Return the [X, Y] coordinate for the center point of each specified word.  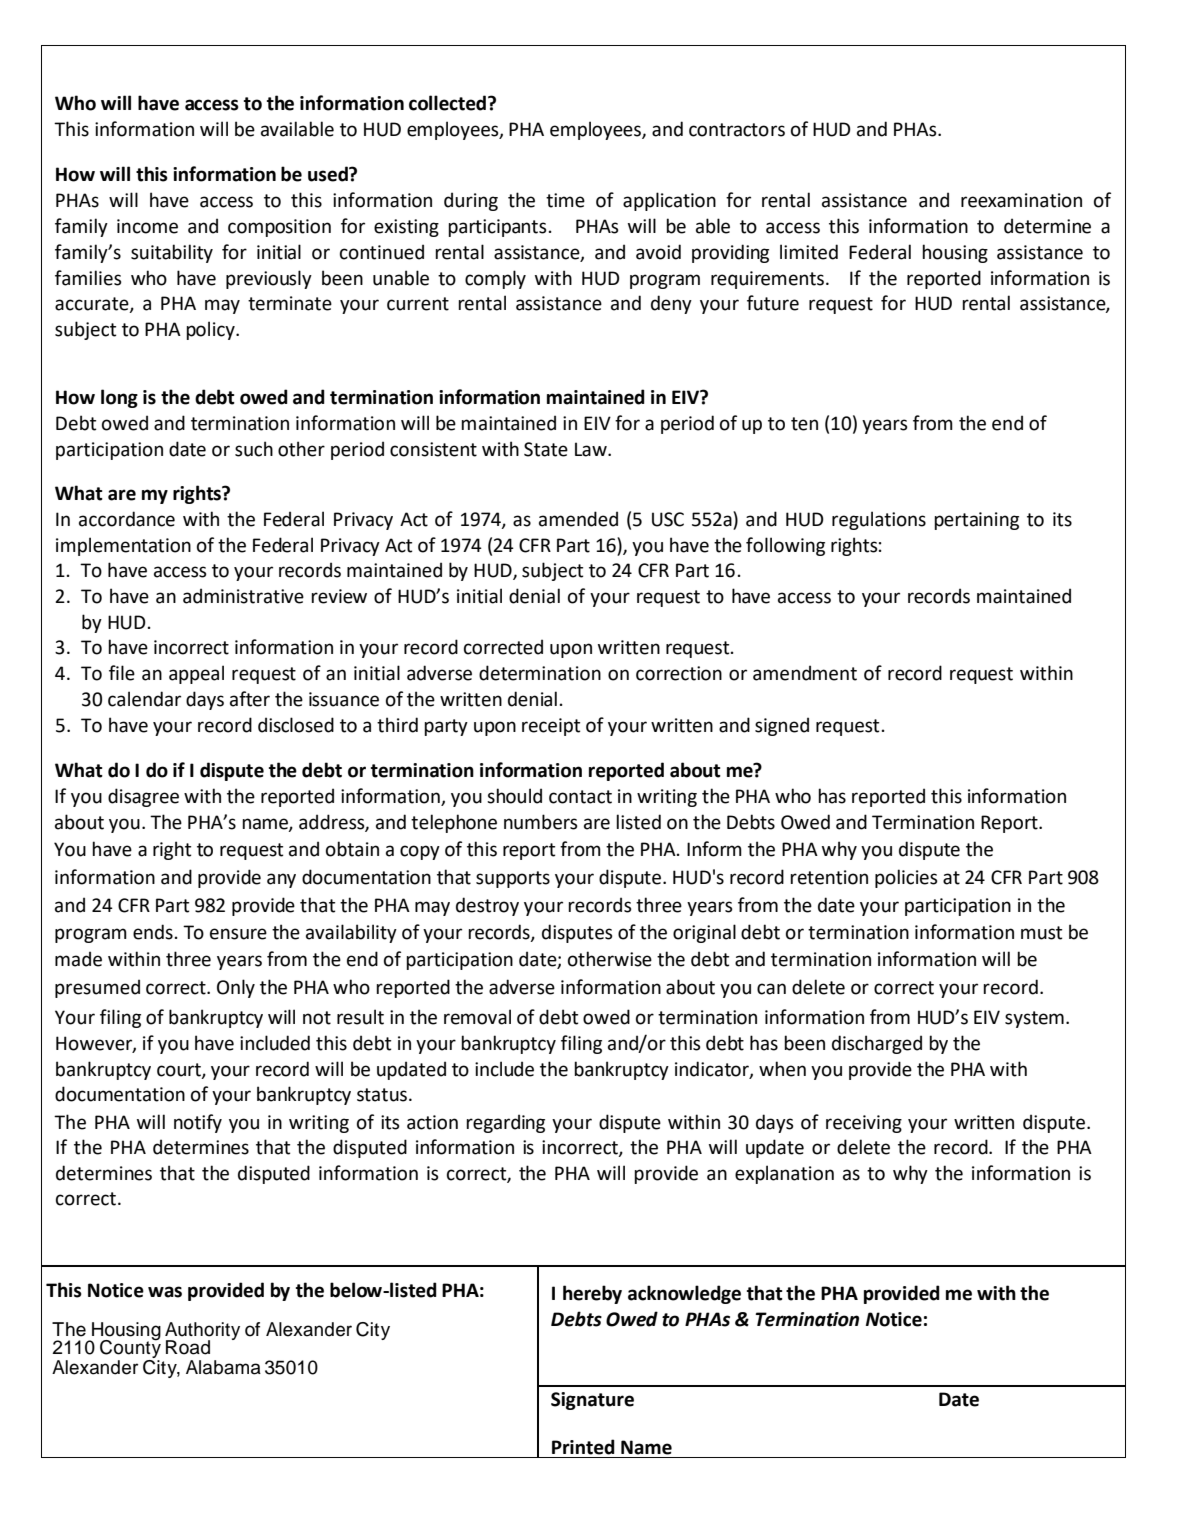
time [565, 200]
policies [906, 878]
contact [580, 797]
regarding [505, 1123]
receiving [864, 1124]
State [546, 449]
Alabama [223, 1367]
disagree [143, 797]
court [180, 1070]
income [147, 226]
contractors [737, 130]
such [254, 449]
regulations [879, 520]
